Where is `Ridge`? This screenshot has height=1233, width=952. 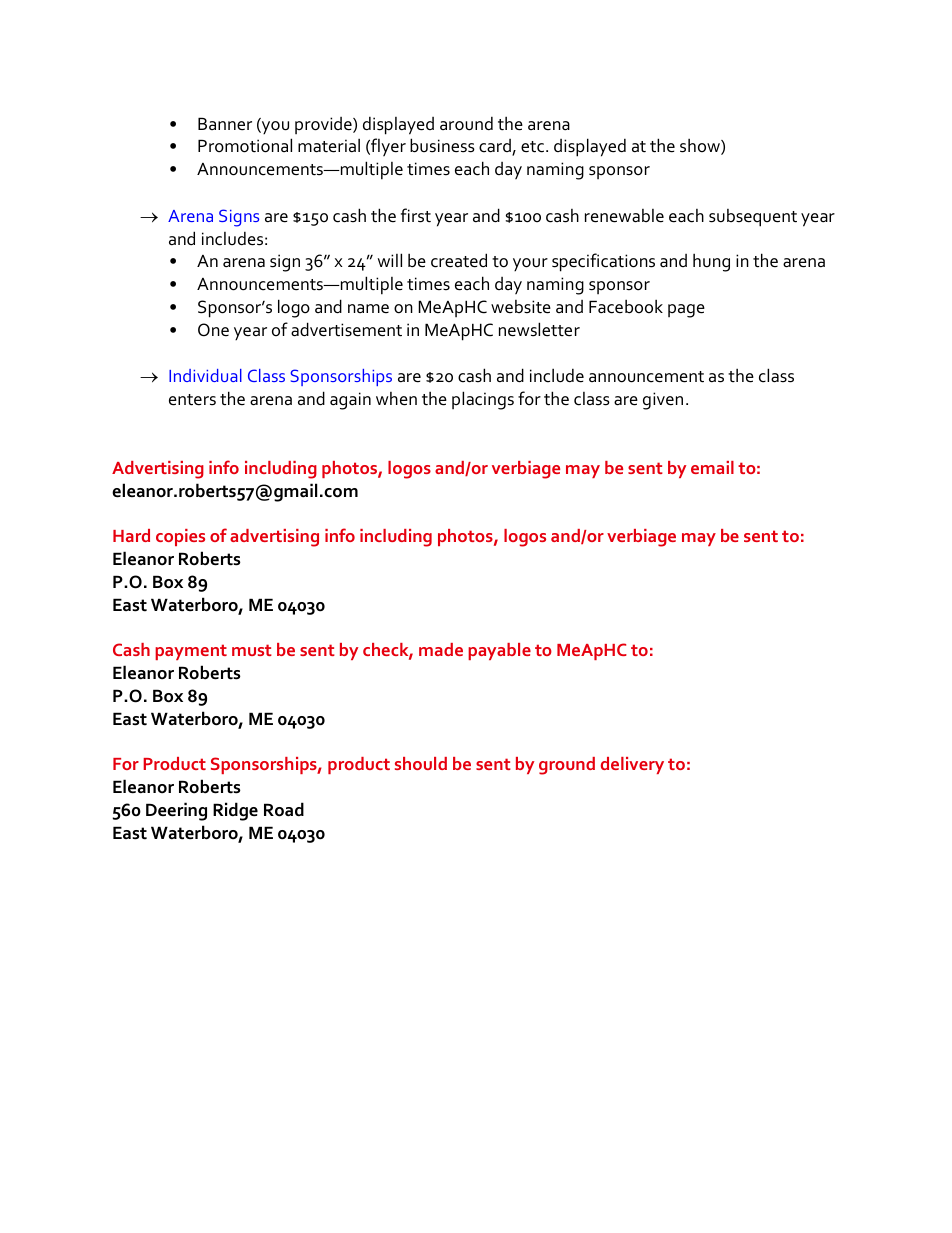
Ridge is located at coordinates (235, 811).
